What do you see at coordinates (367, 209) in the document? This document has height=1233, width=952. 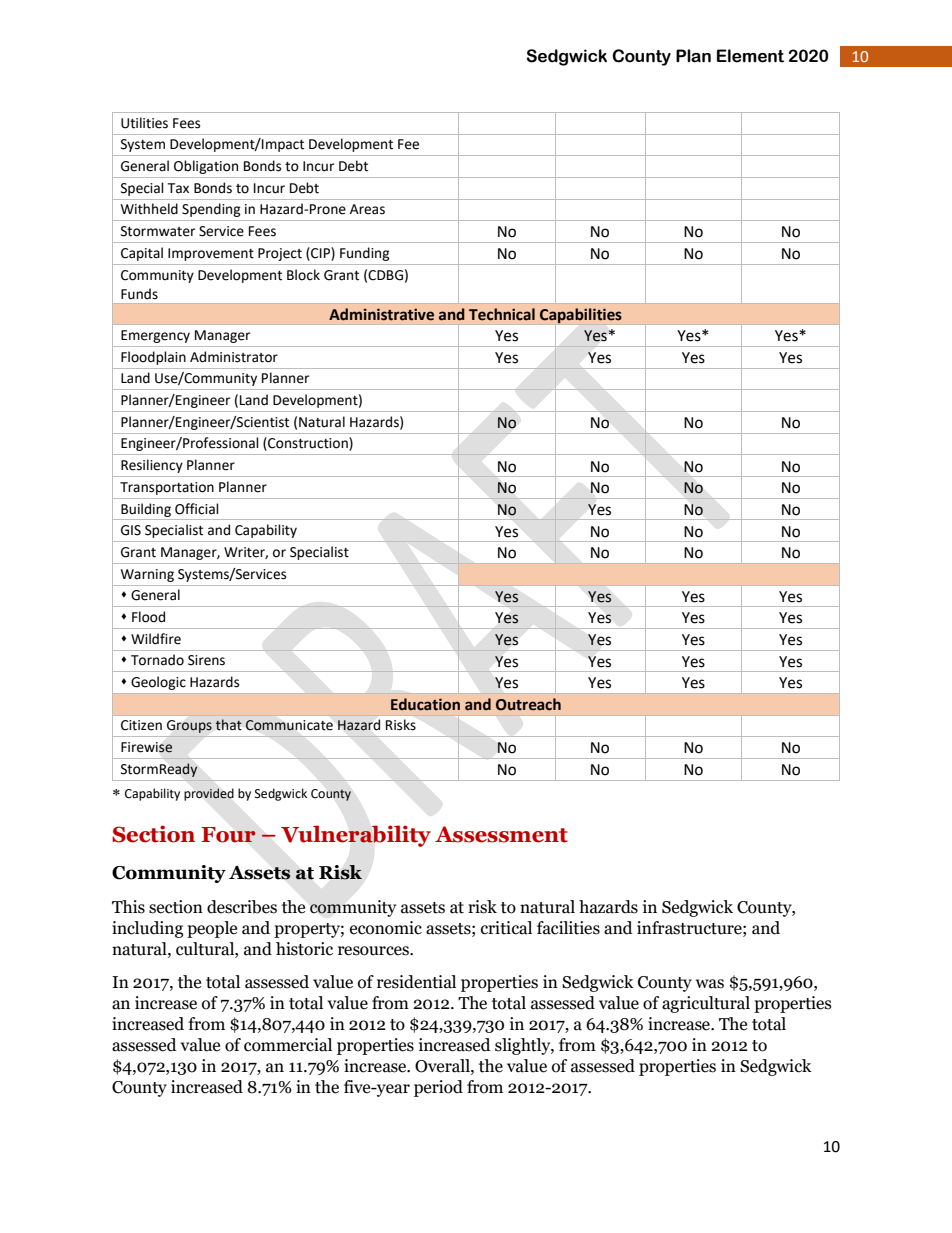 I see `Areas` at bounding box center [367, 209].
